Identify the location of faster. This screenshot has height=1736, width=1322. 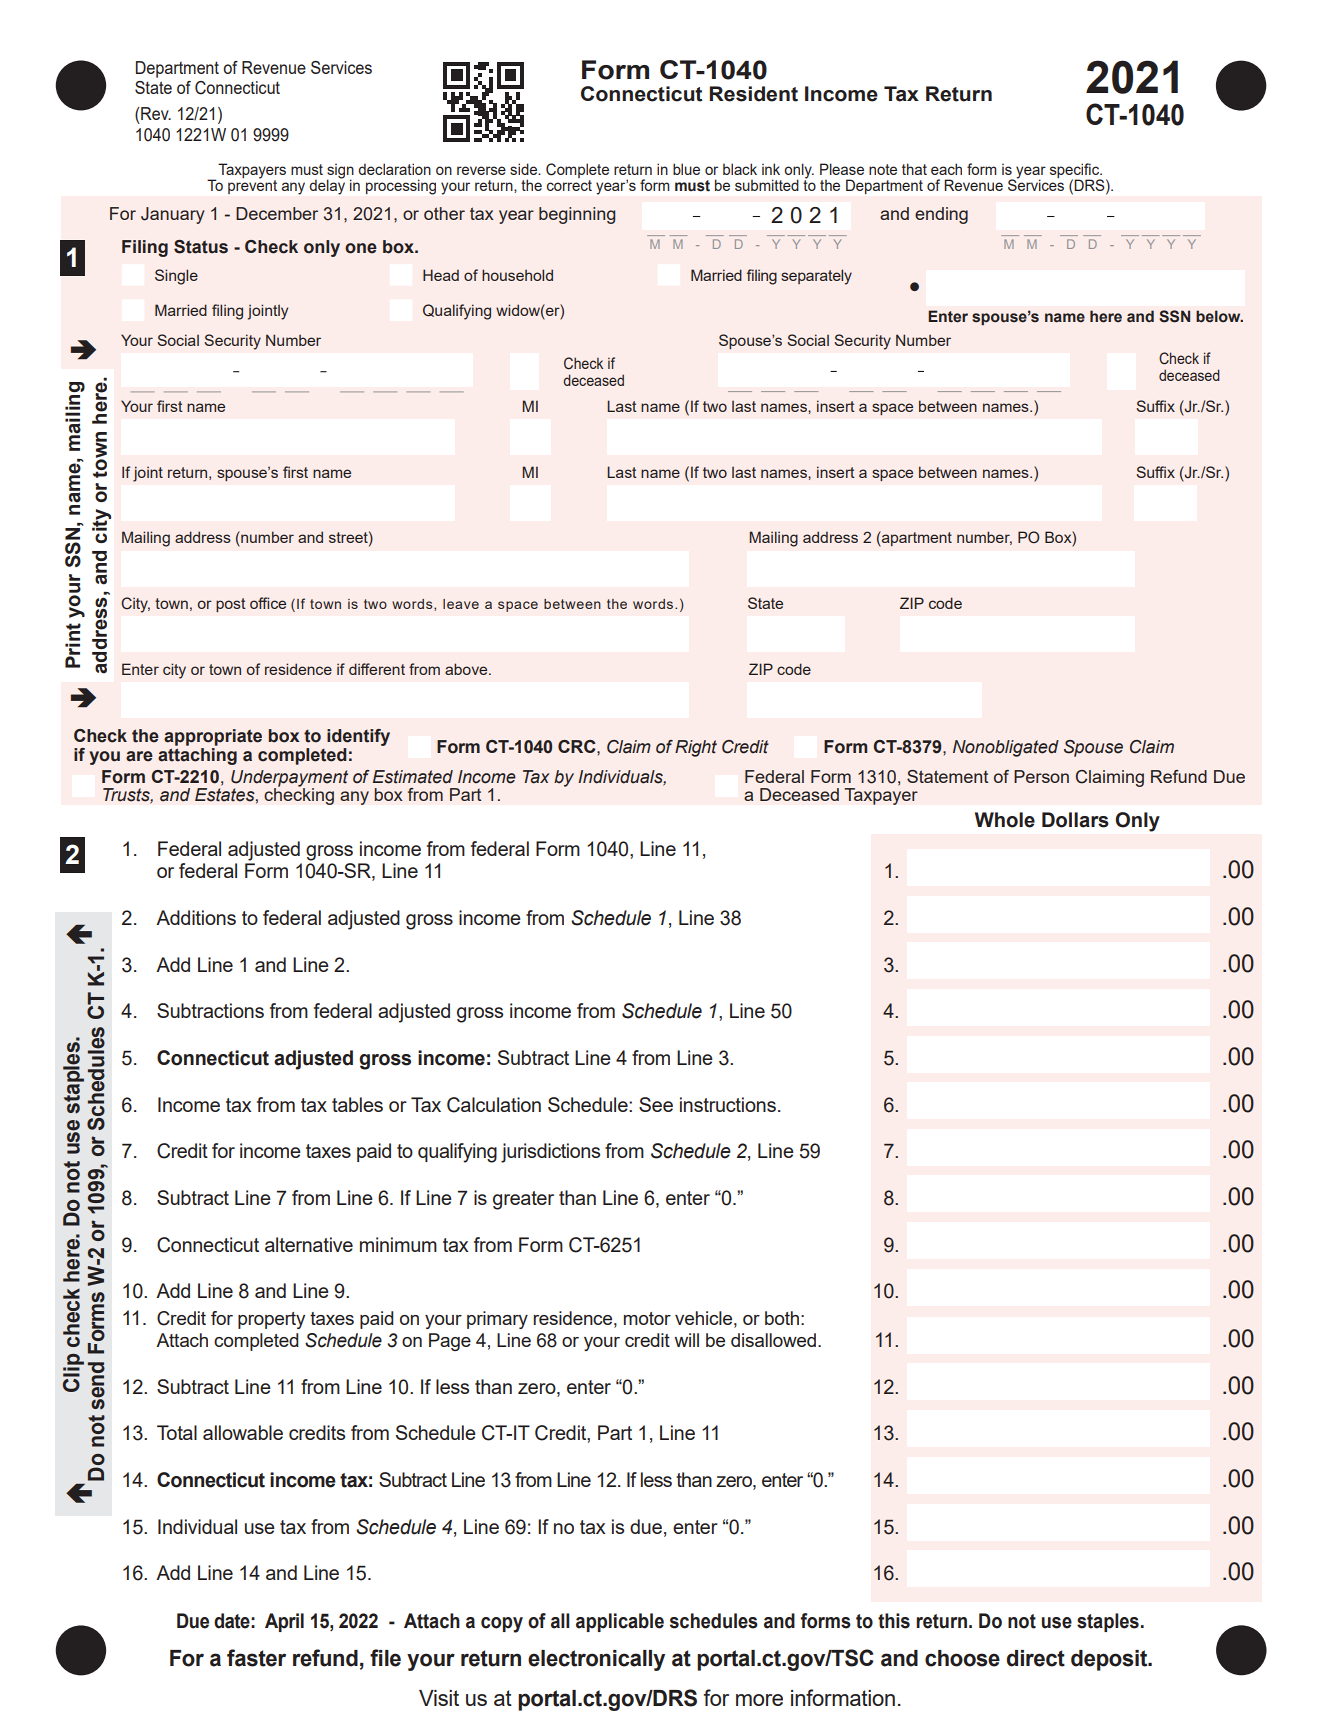
(256, 1658).
